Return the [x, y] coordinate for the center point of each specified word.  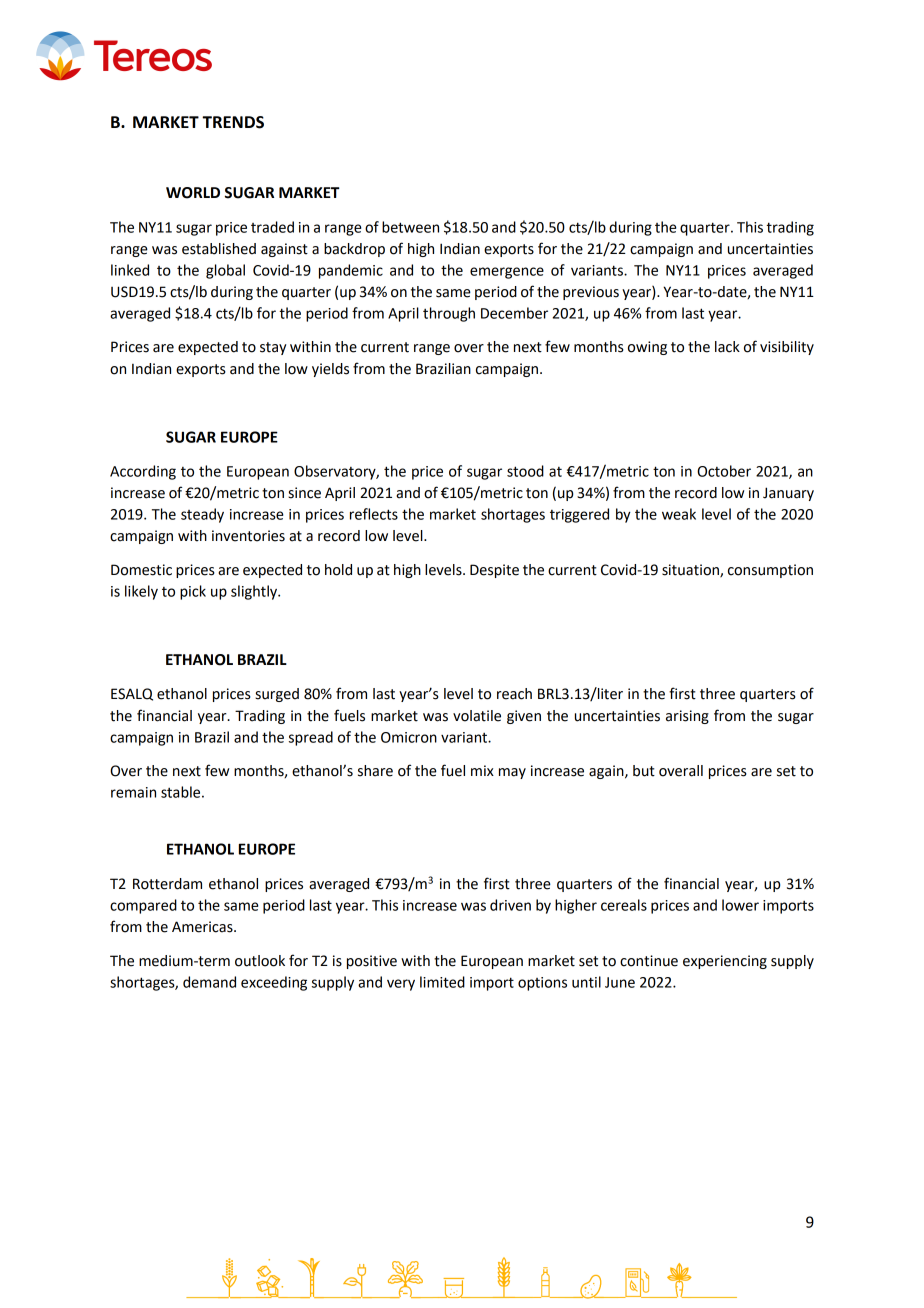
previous [591, 293]
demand [209, 982]
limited [442, 982]
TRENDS [233, 122]
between [410, 227]
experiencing [725, 962]
